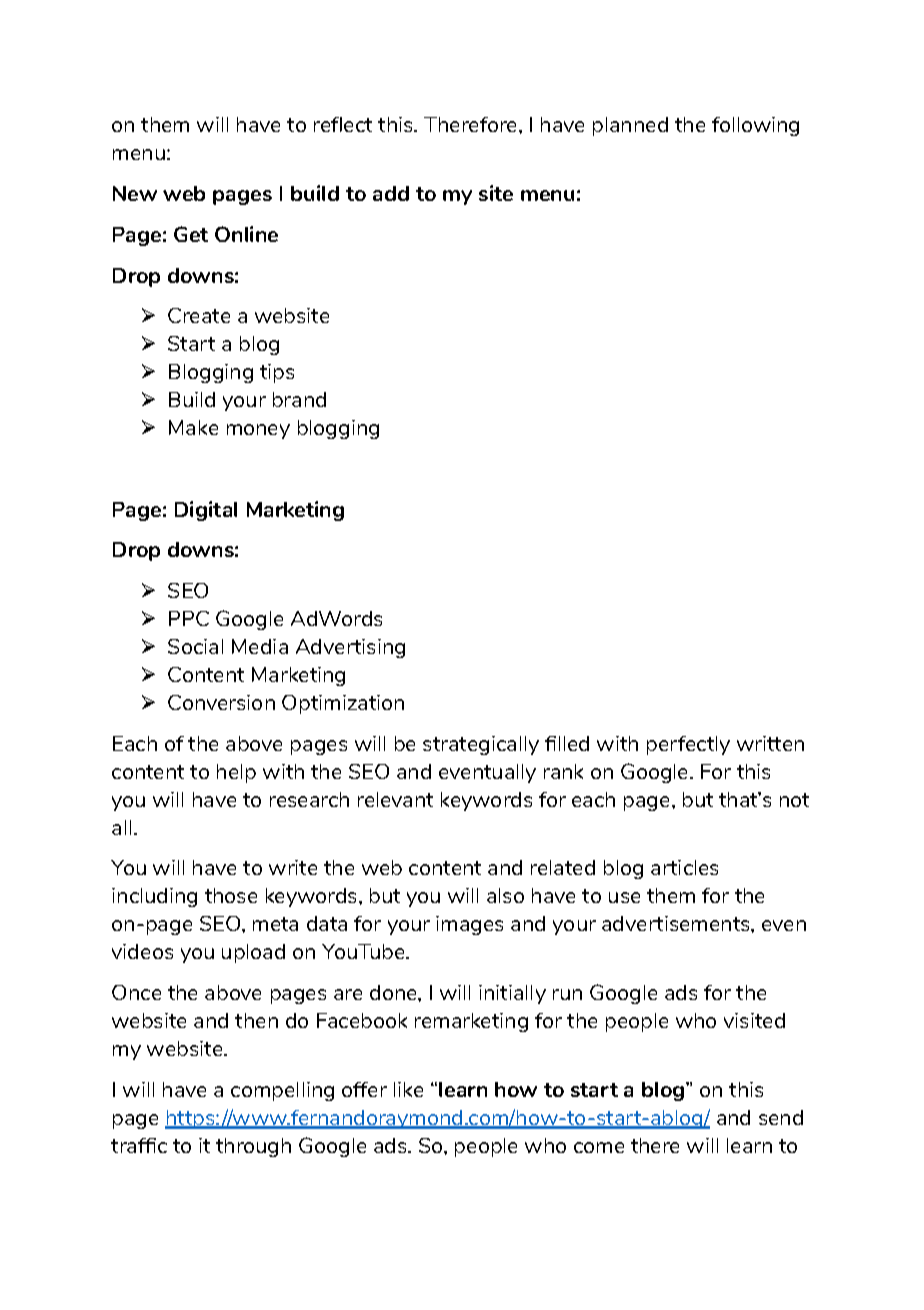 The image size is (924, 1310). I want to click on Social, so click(195, 646).
